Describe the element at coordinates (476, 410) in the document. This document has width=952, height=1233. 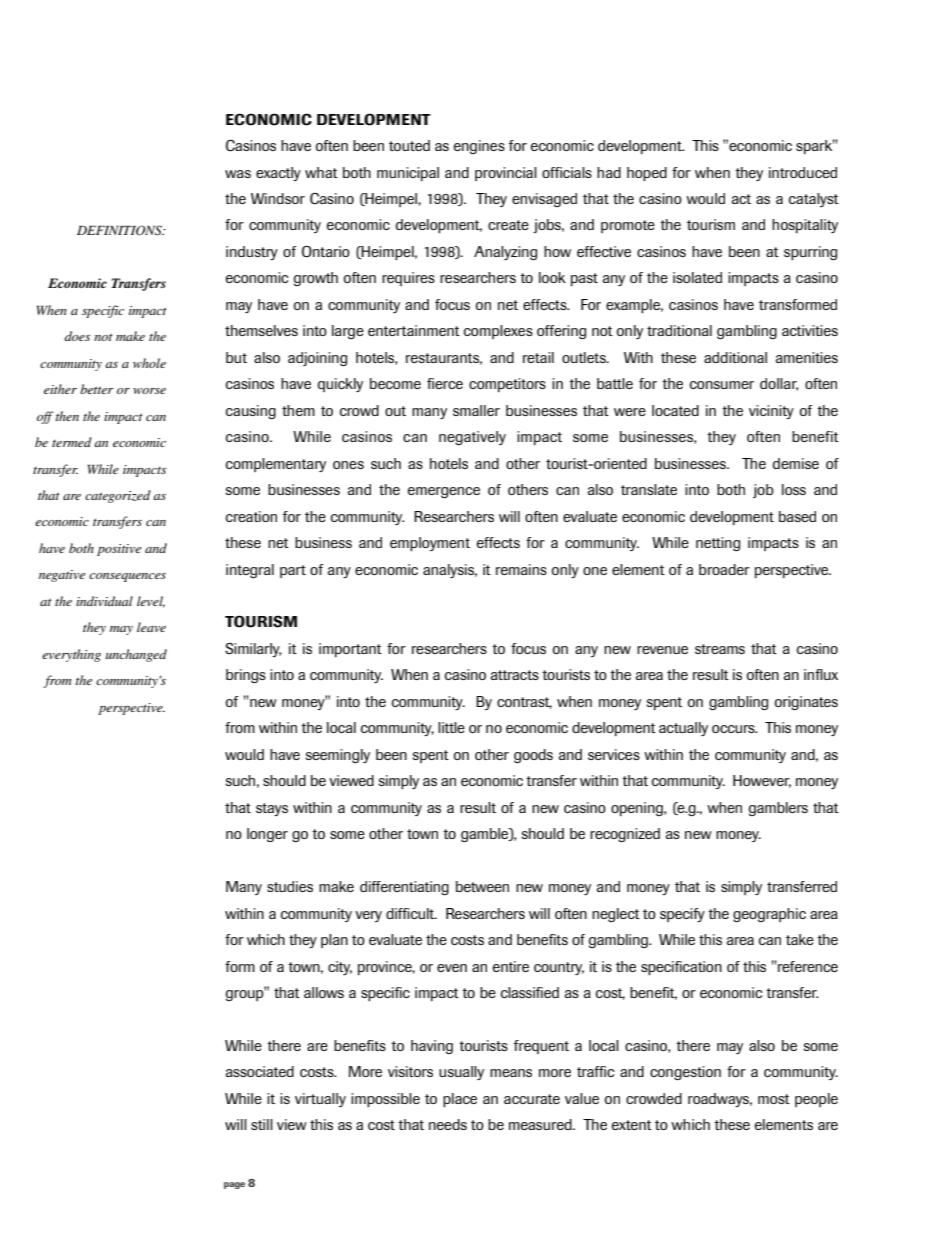
I see `smaller` at that location.
